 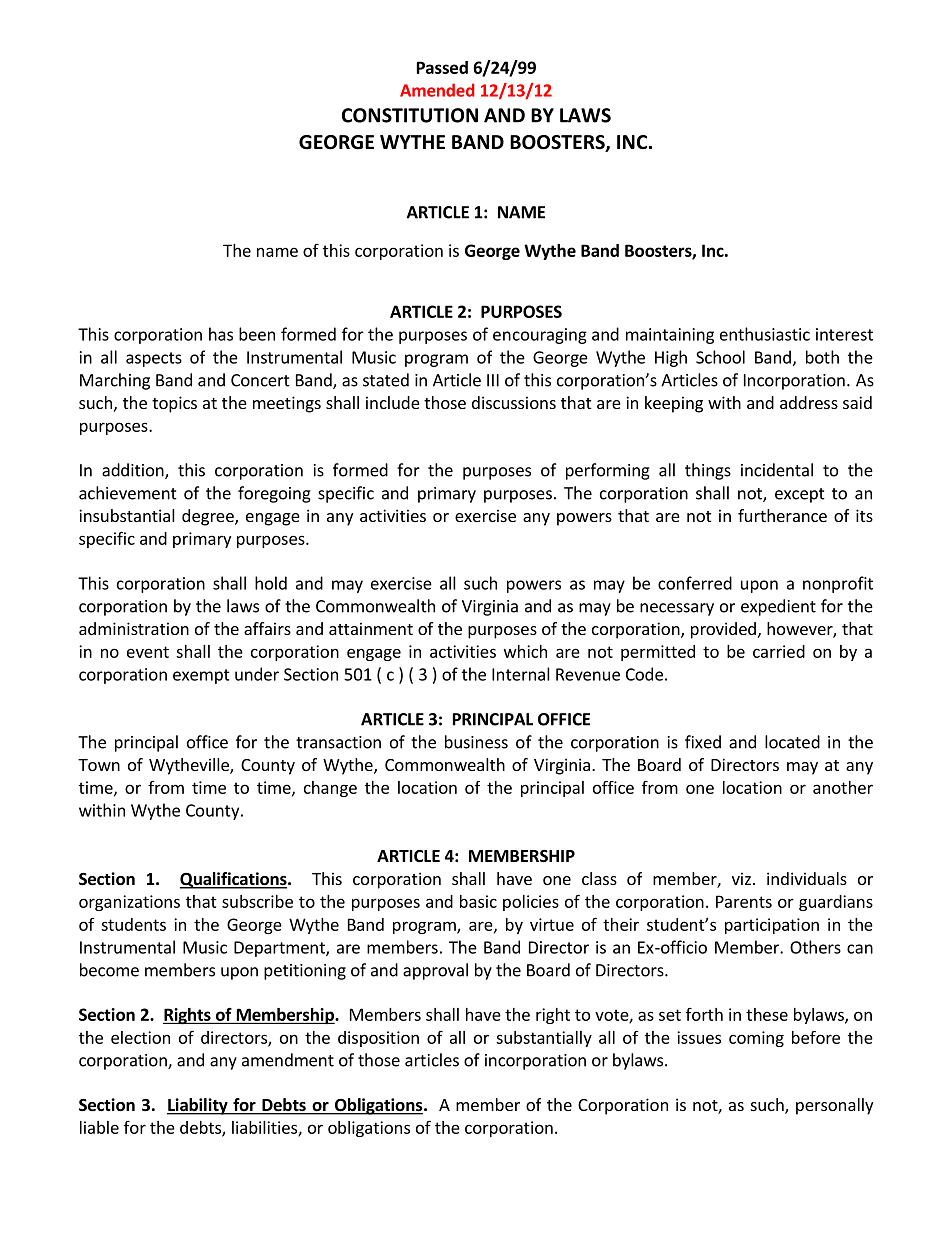 I want to click on administration, so click(x=134, y=628).
